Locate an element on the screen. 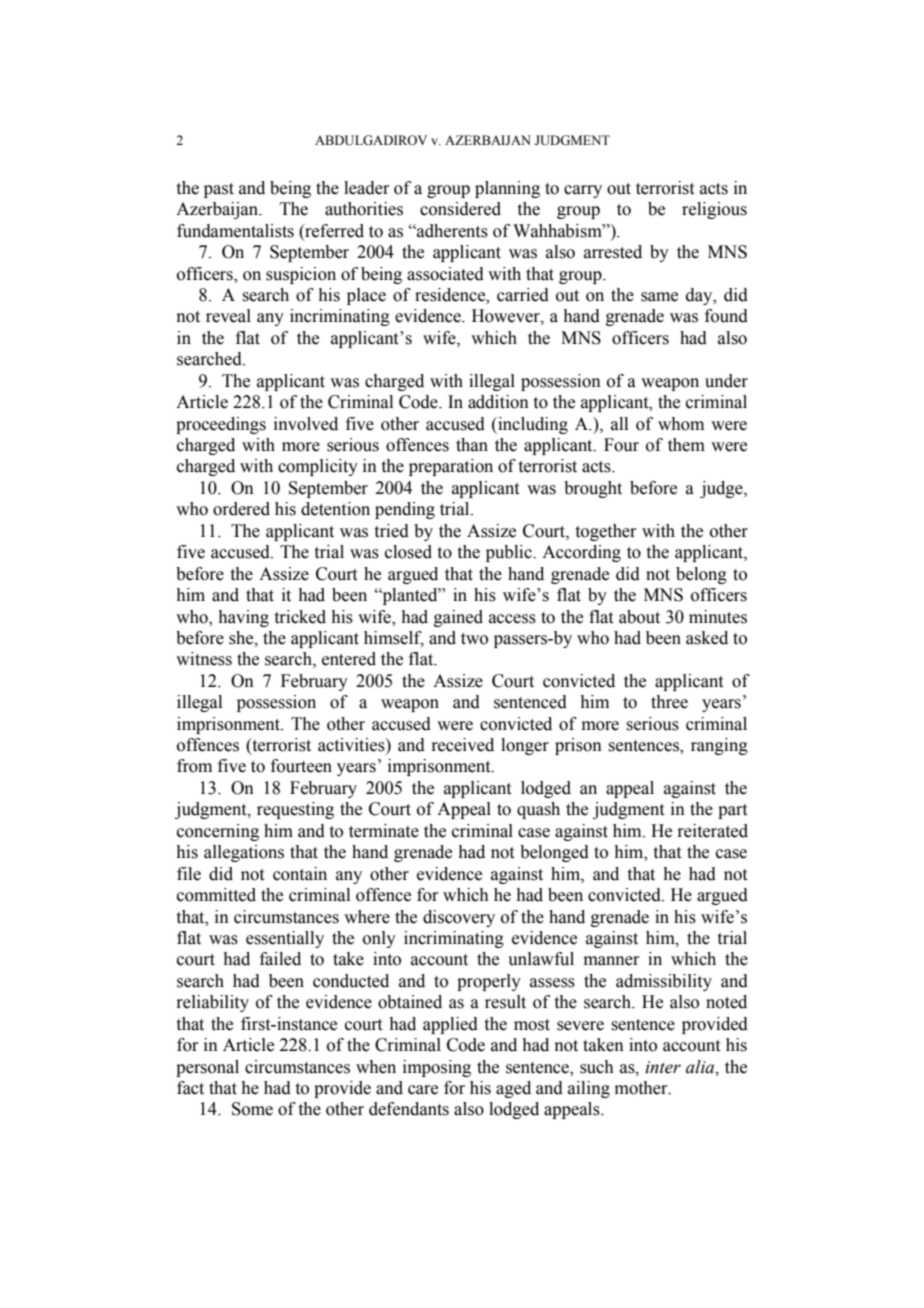  Some is located at coordinates (252, 1109).
